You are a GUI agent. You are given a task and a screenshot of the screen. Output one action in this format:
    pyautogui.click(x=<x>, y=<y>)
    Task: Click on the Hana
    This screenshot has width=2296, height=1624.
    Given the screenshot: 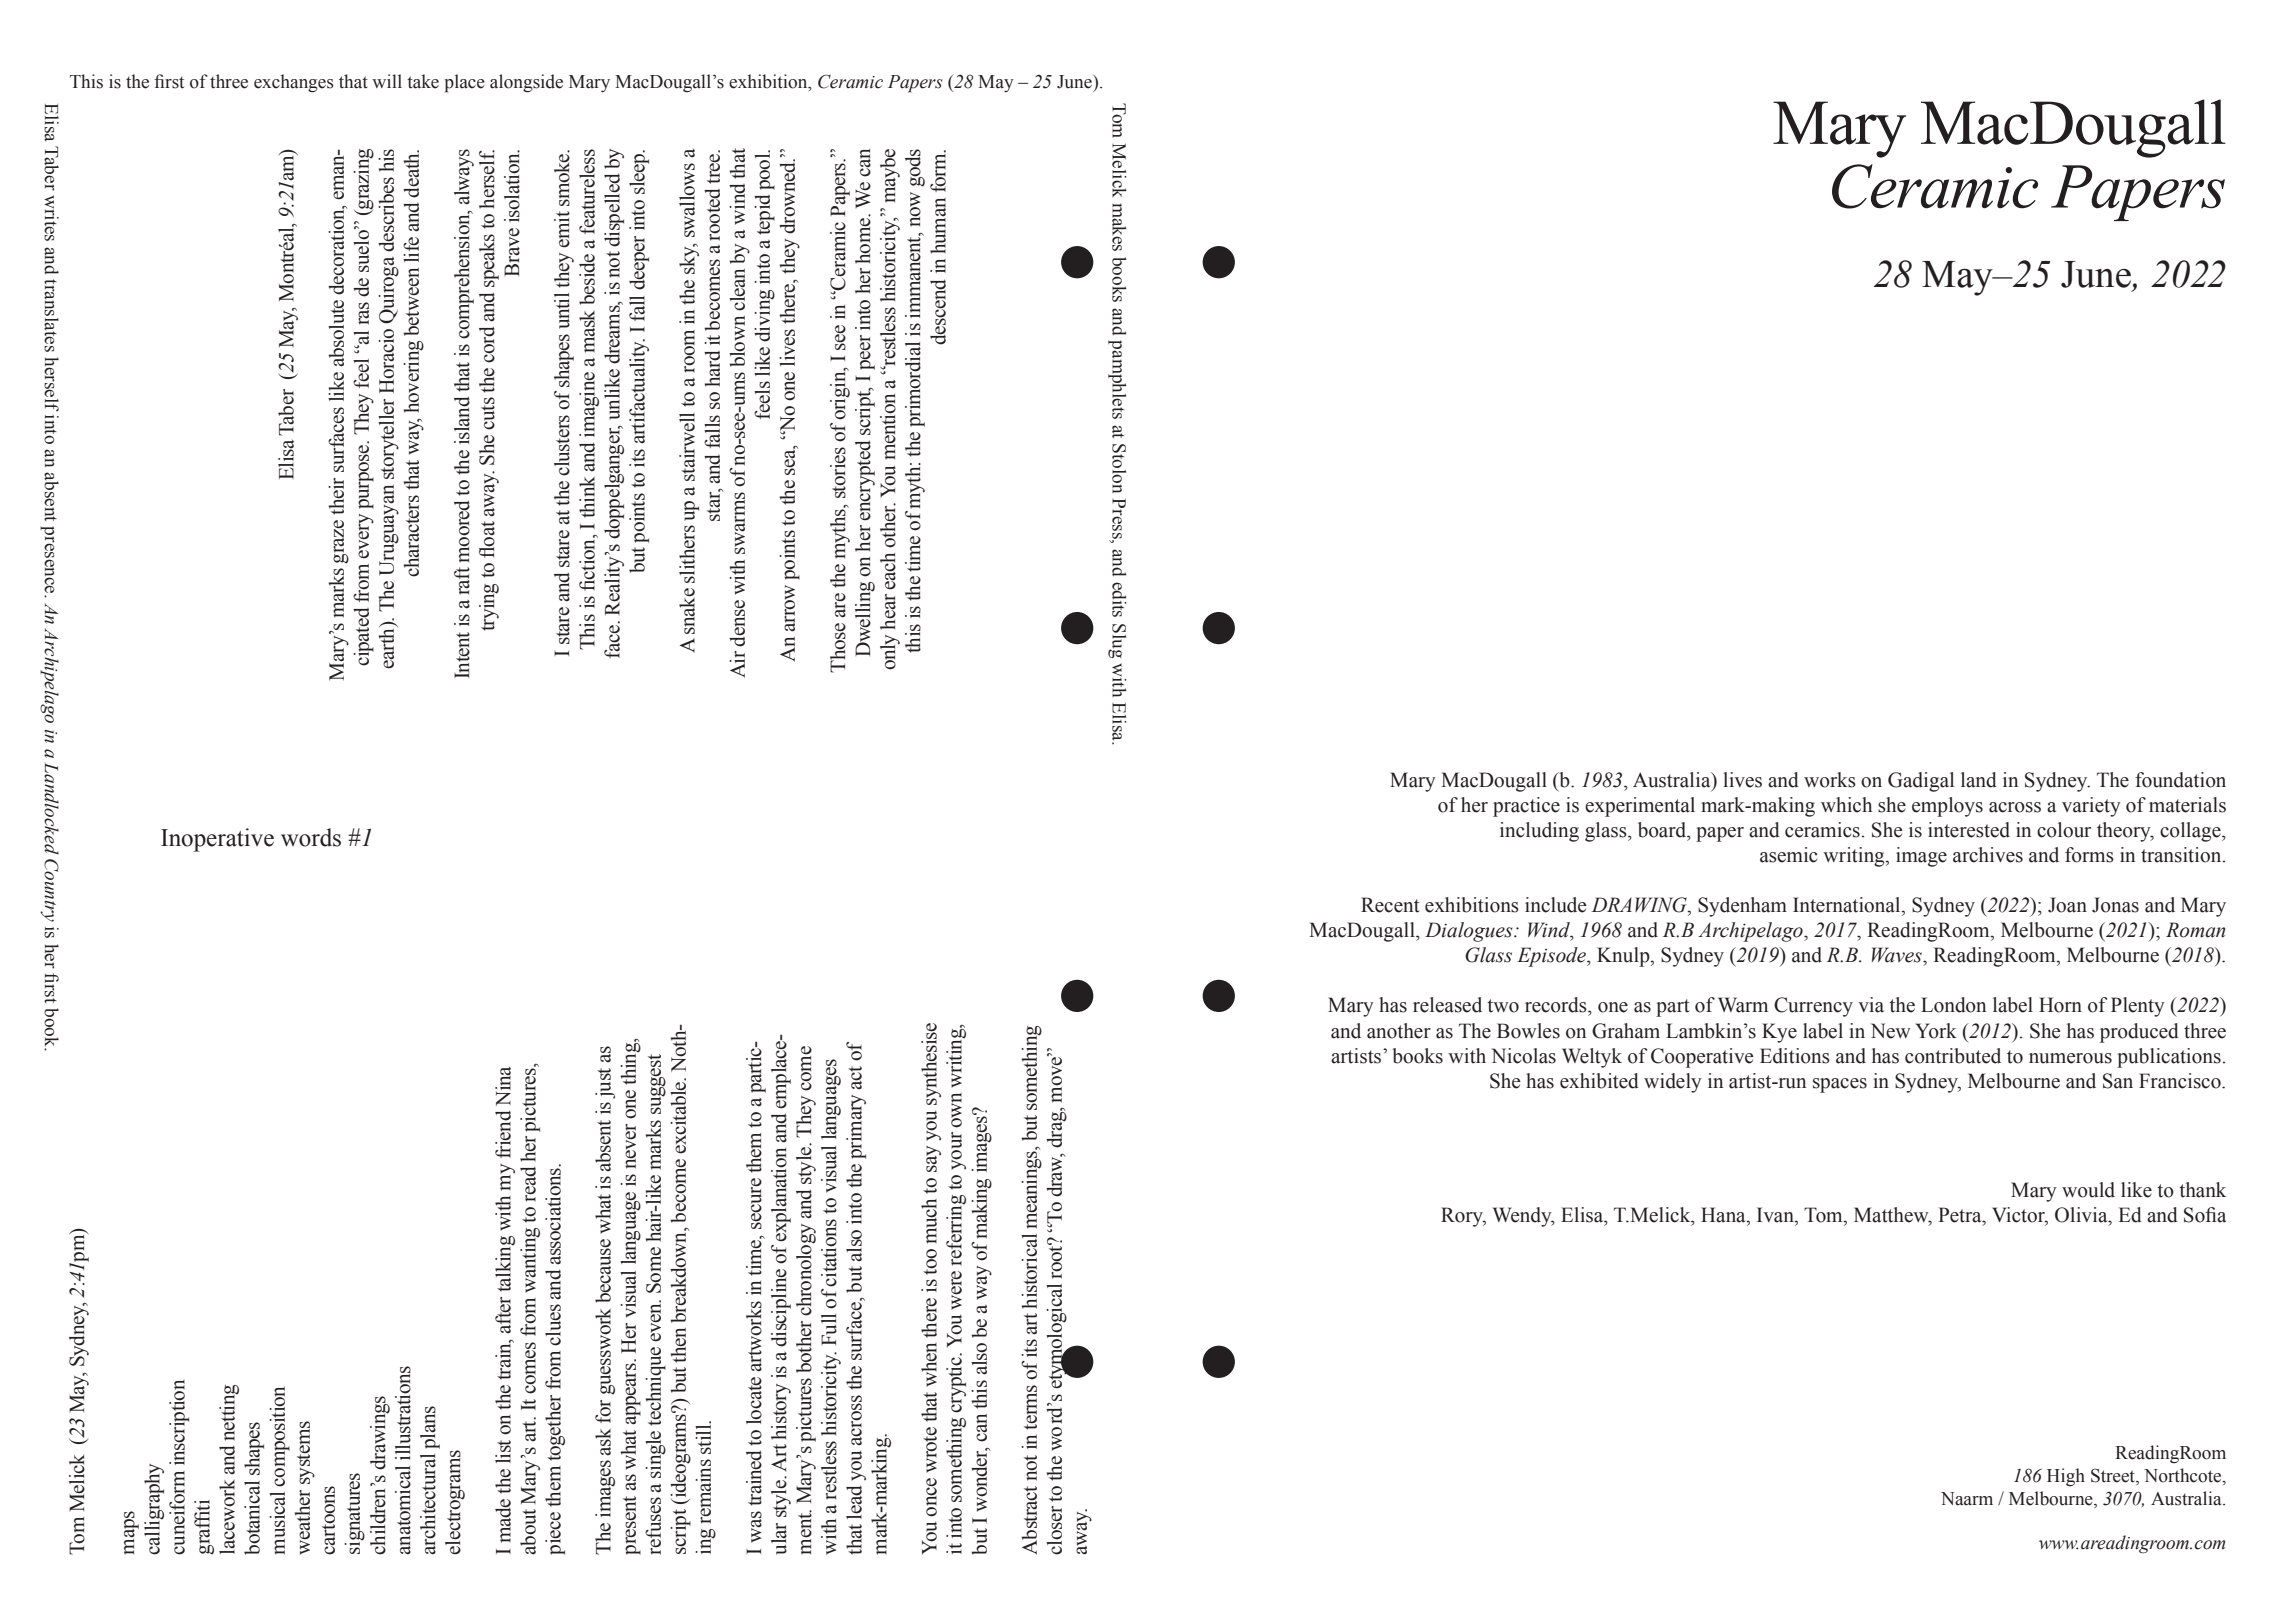 What is the action you would take?
    pyautogui.click(x=1724, y=1215)
